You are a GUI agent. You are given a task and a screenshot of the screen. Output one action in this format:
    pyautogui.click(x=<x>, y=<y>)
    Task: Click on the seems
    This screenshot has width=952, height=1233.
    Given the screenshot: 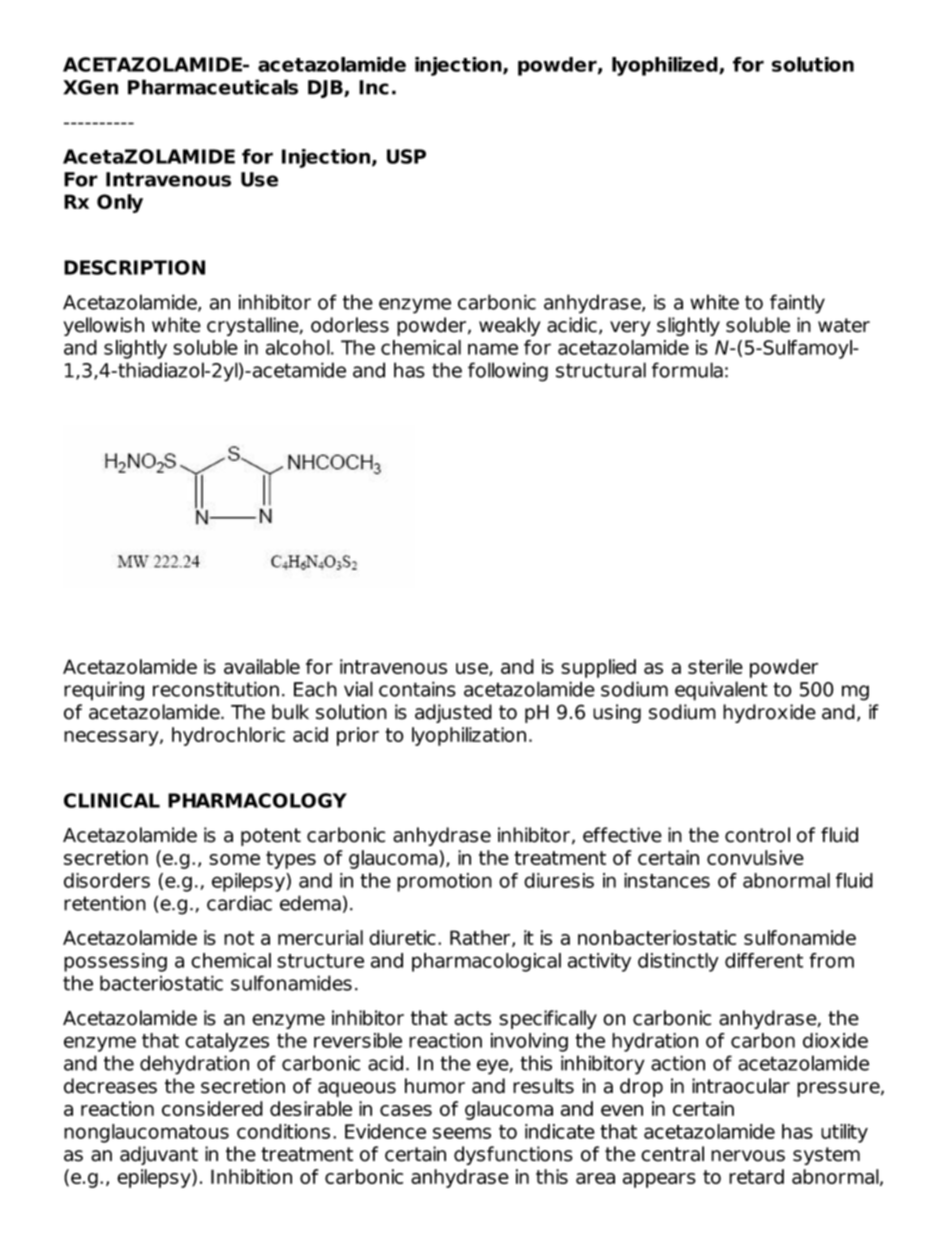 What is the action you would take?
    pyautogui.click(x=462, y=1133)
